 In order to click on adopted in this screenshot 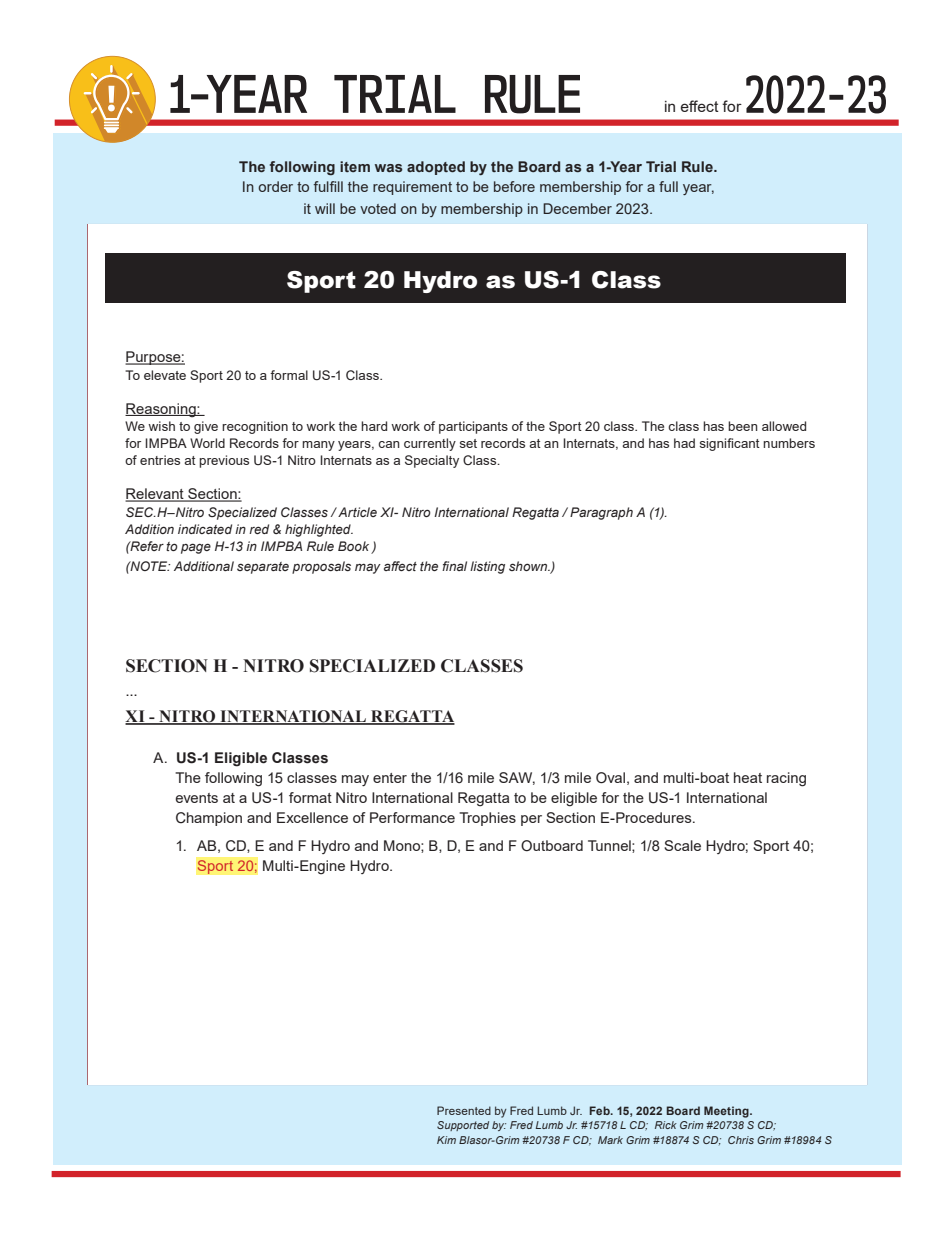, I will do `click(436, 168)`.
